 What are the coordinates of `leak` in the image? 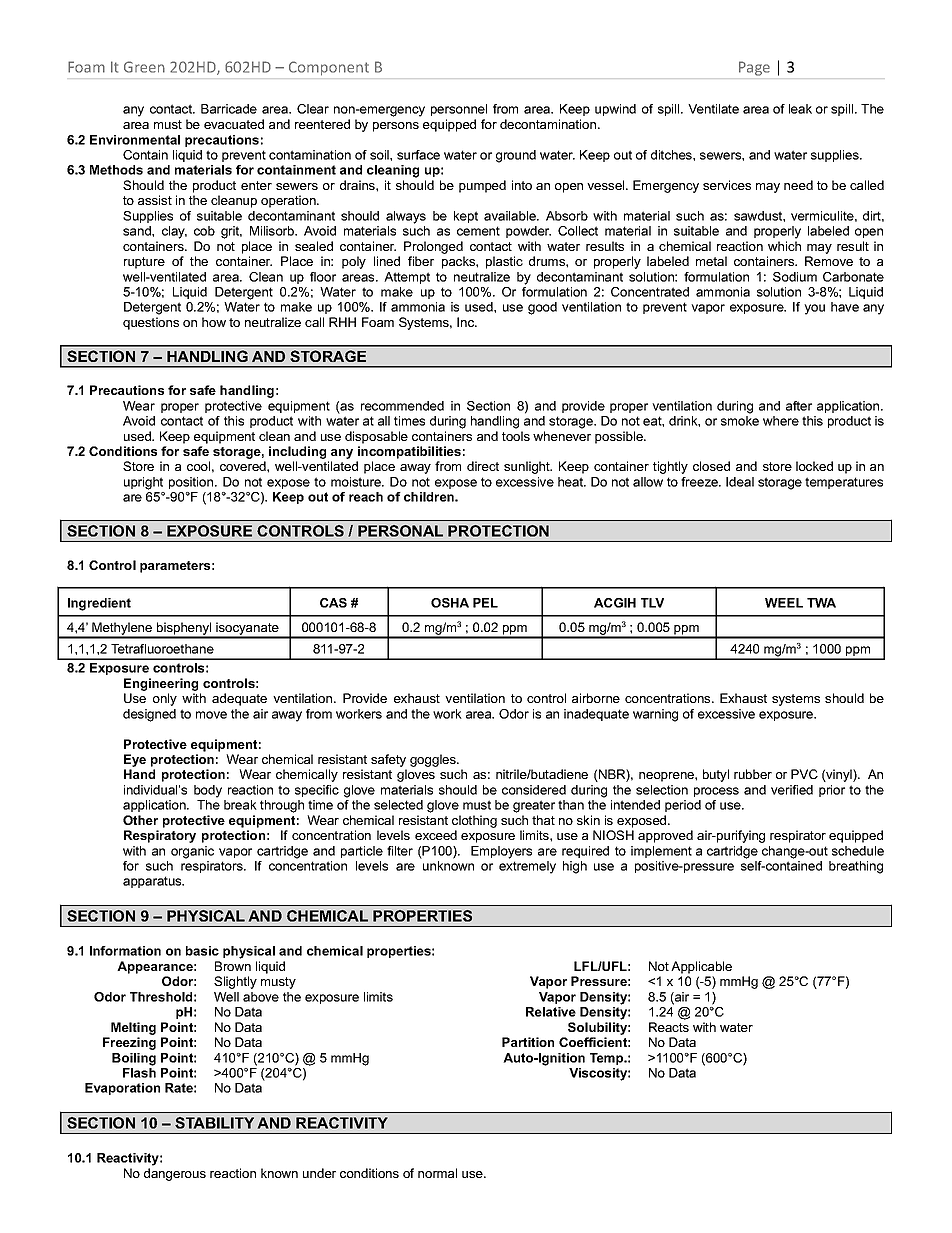 It's located at (800, 109).
